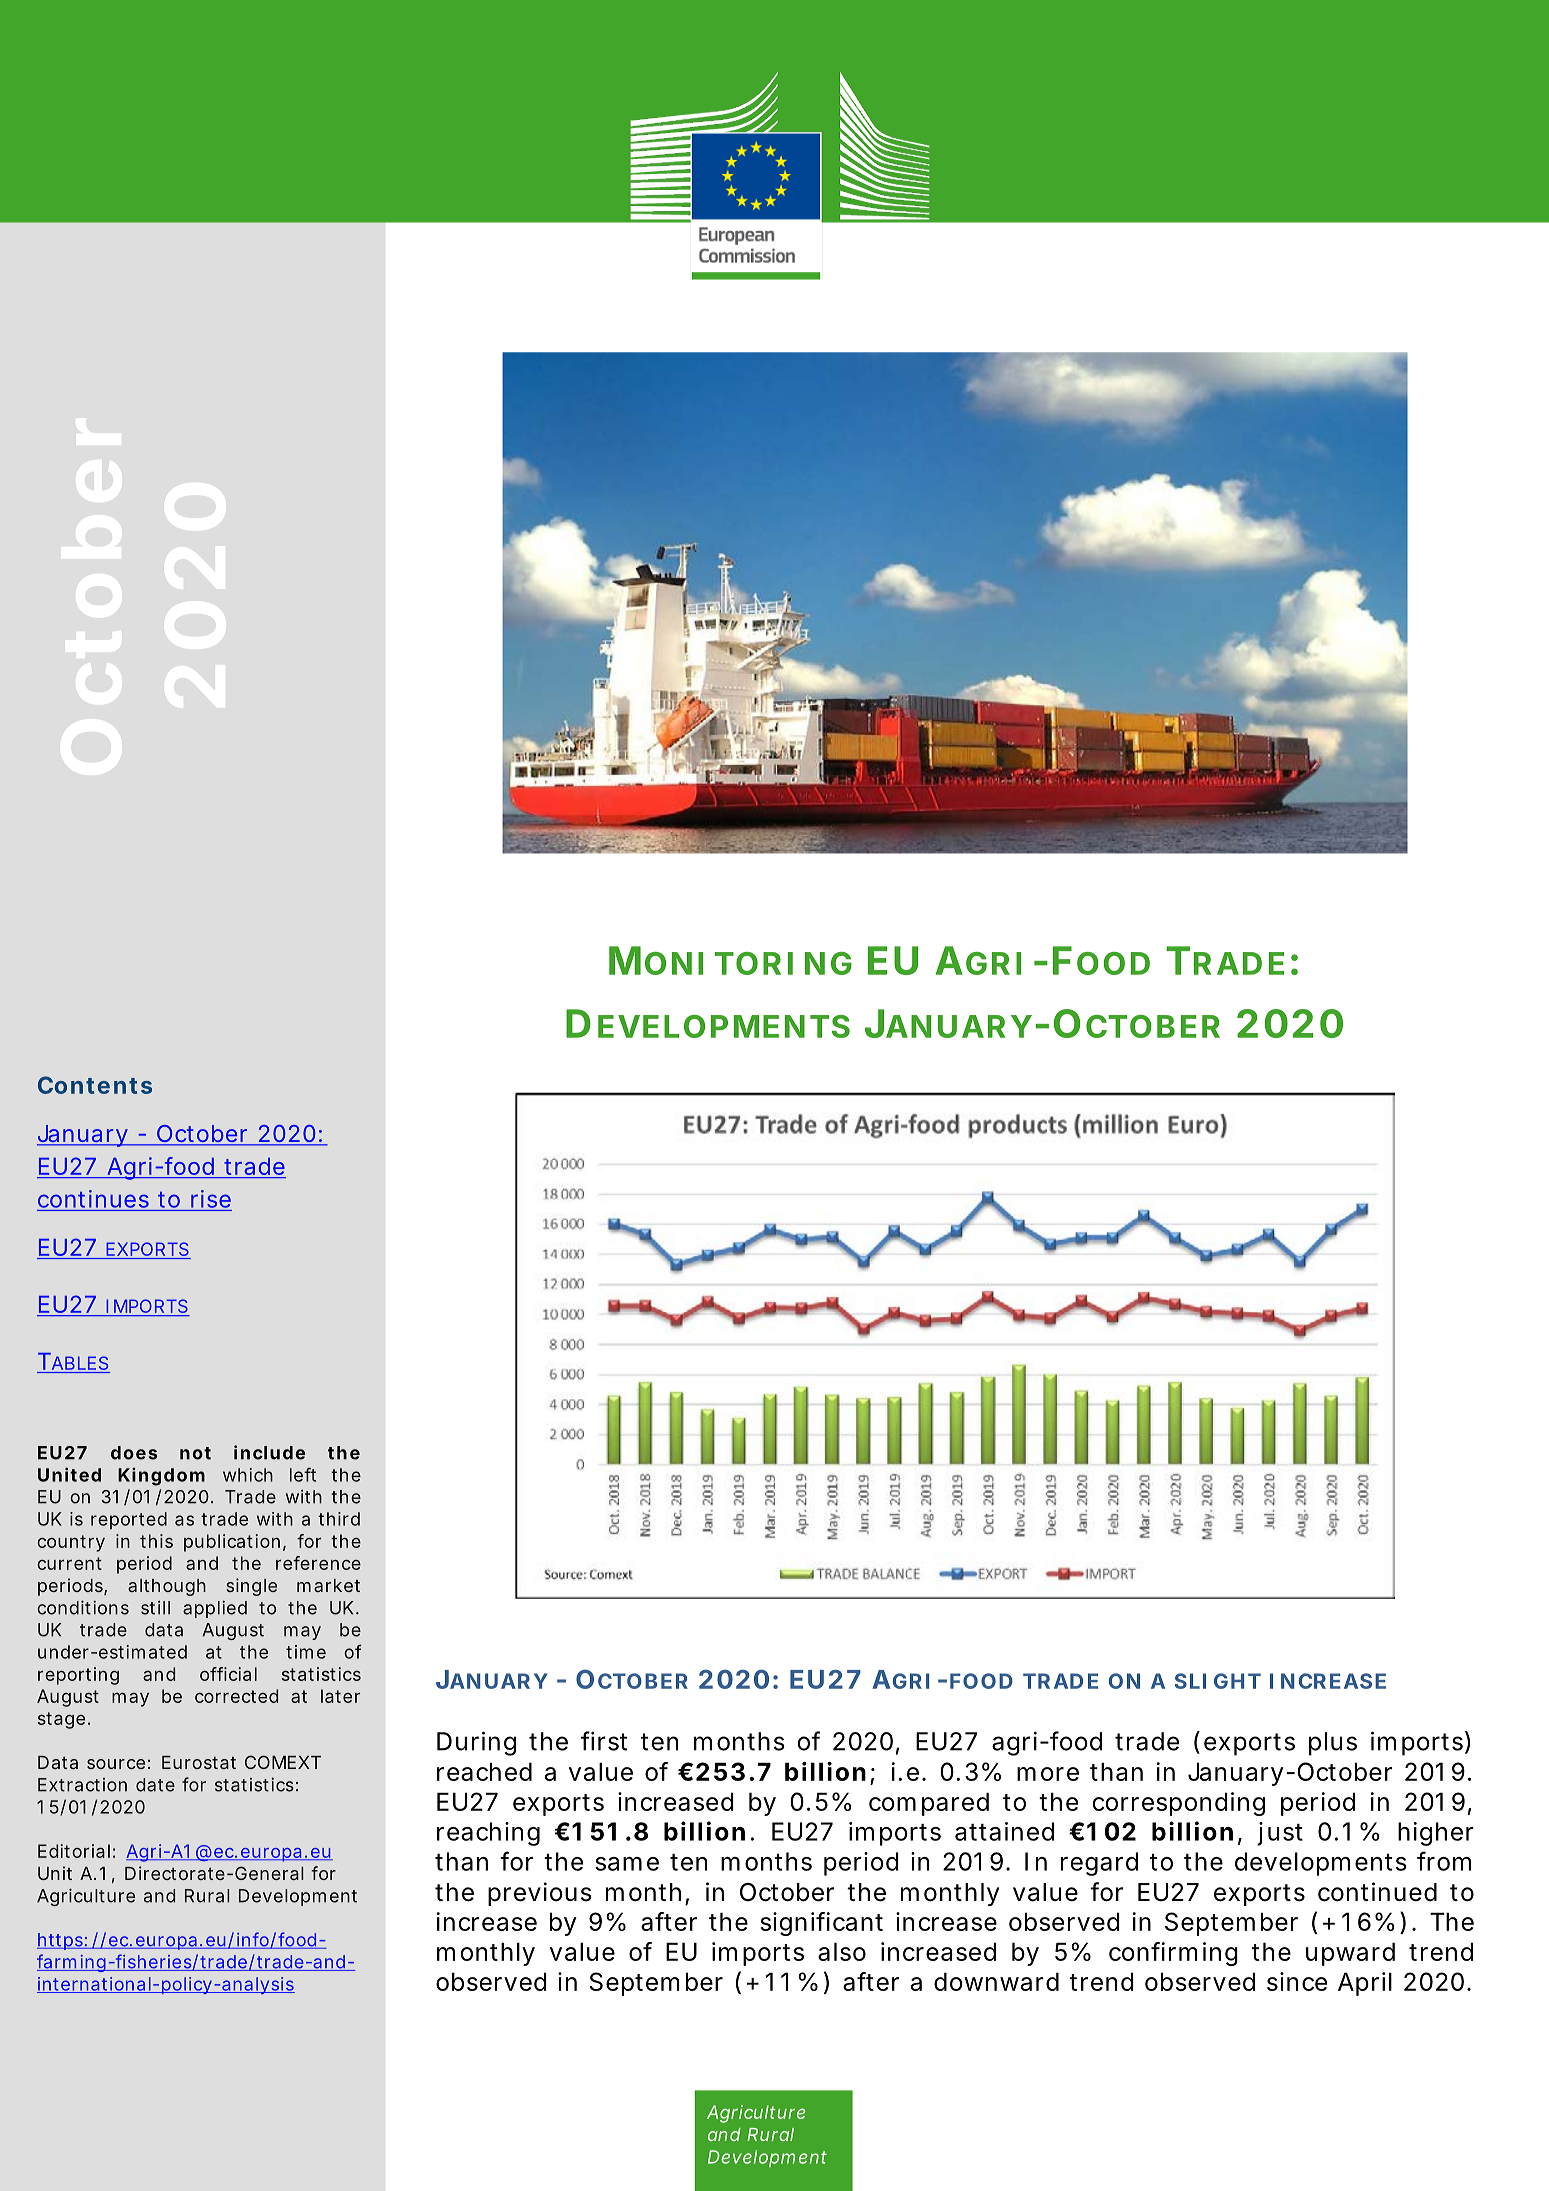  Describe the element at coordinates (93, 1199) in the screenshot. I see `continues` at that location.
